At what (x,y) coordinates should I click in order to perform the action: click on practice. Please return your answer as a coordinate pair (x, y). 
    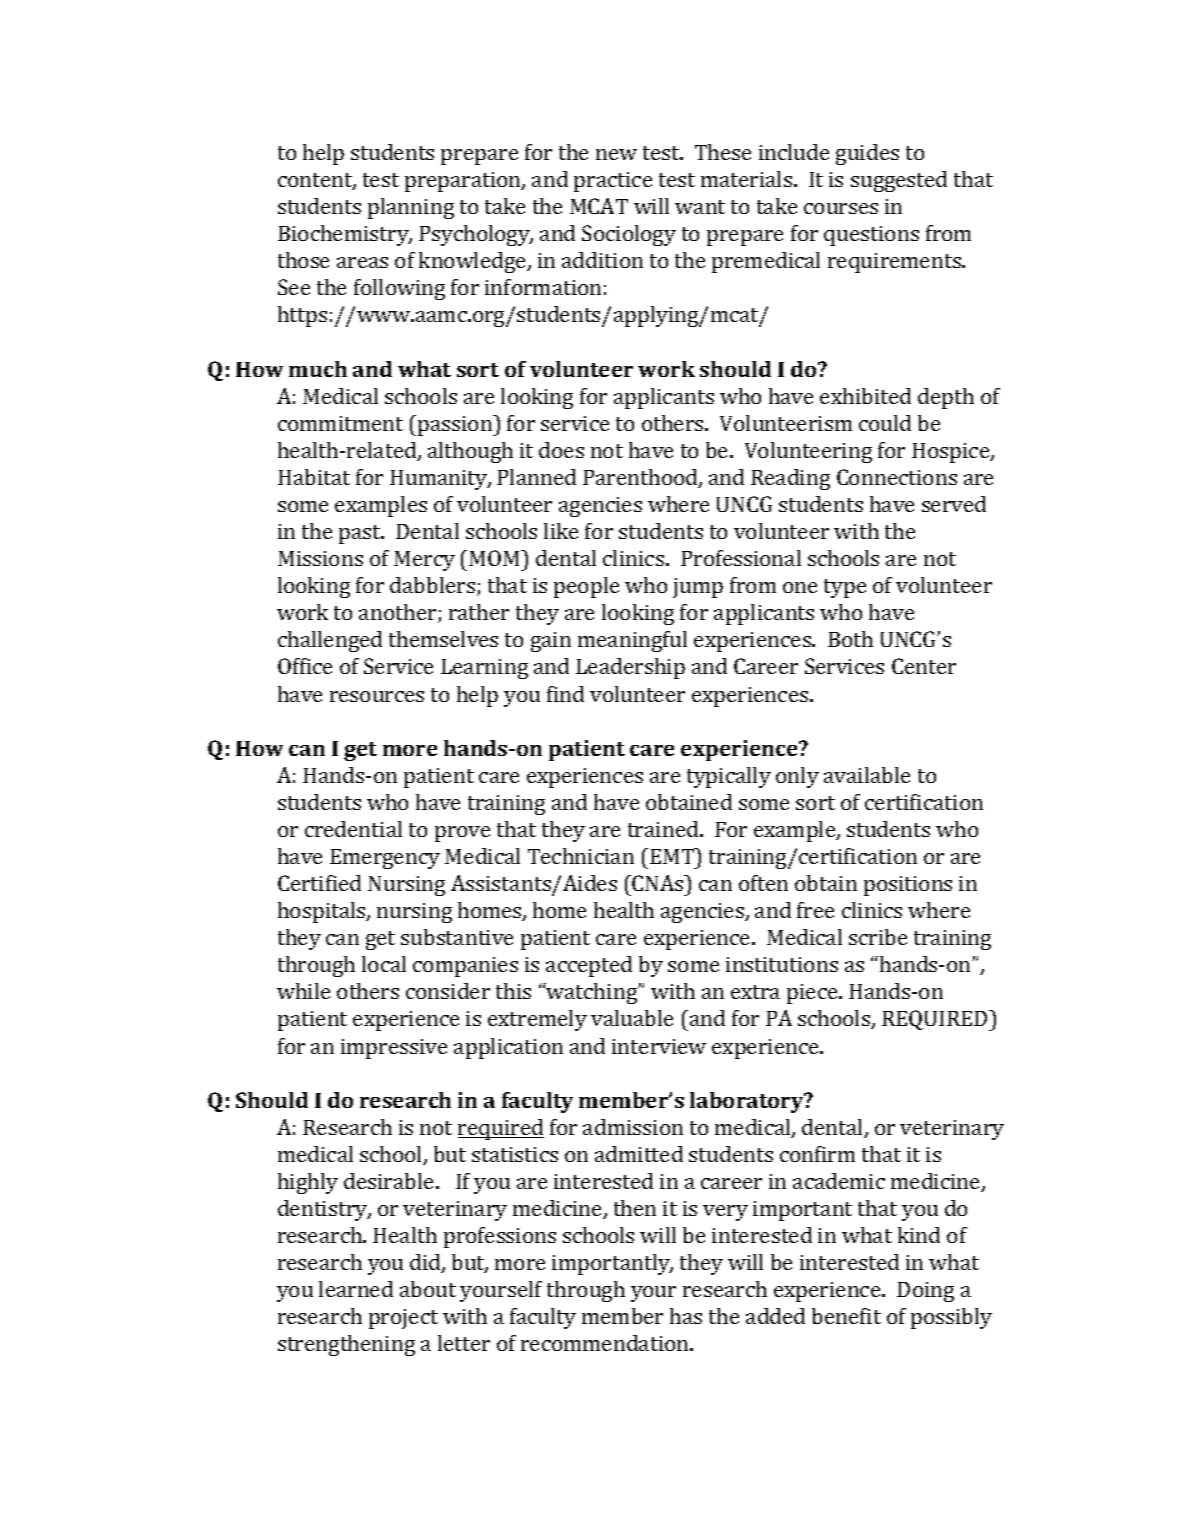
    Looking at the image, I should click on (613, 182).
